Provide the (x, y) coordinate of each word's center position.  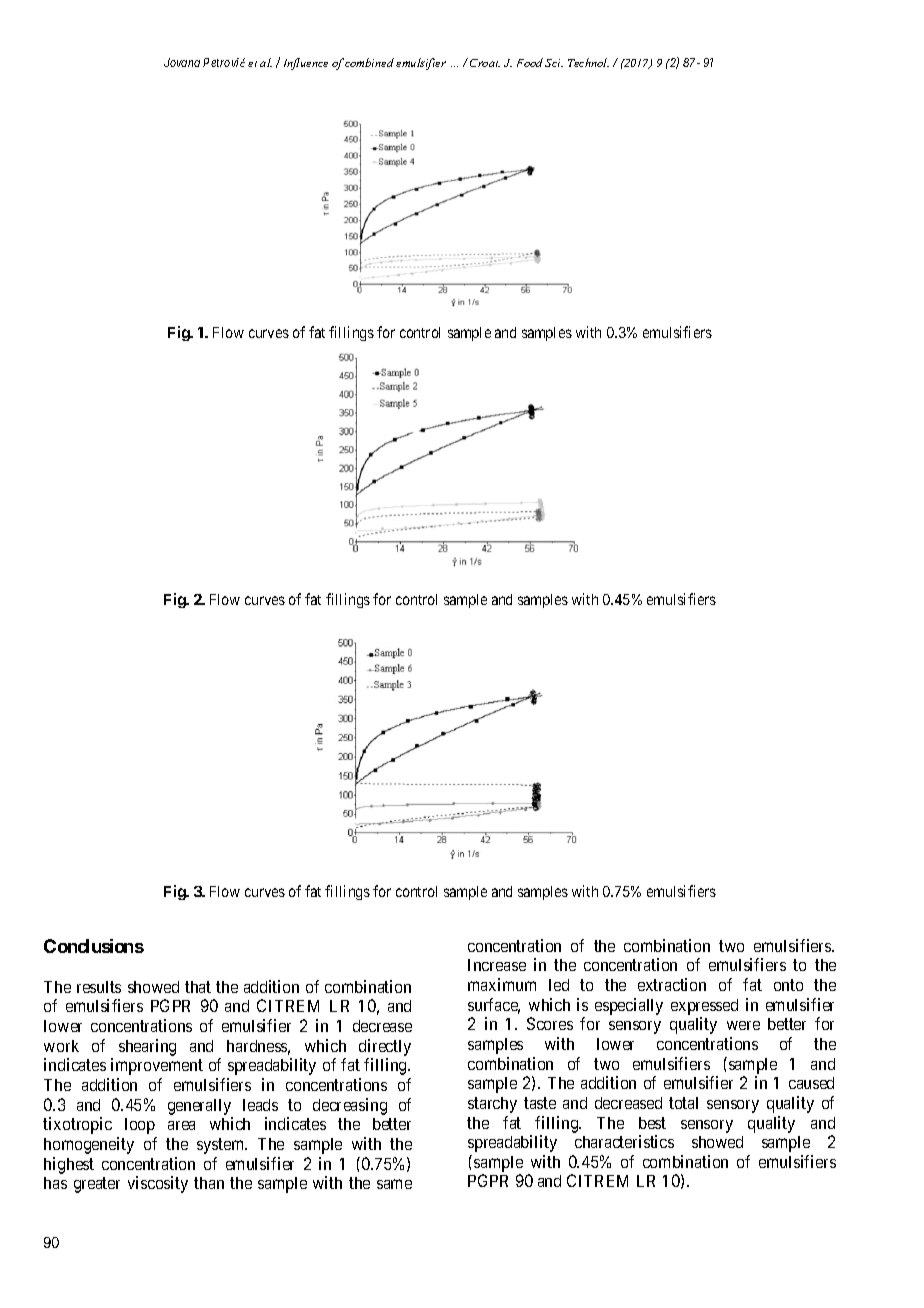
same (394, 1184)
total (683, 1103)
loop (140, 1126)
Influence (306, 64)
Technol (588, 62)
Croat (485, 63)
